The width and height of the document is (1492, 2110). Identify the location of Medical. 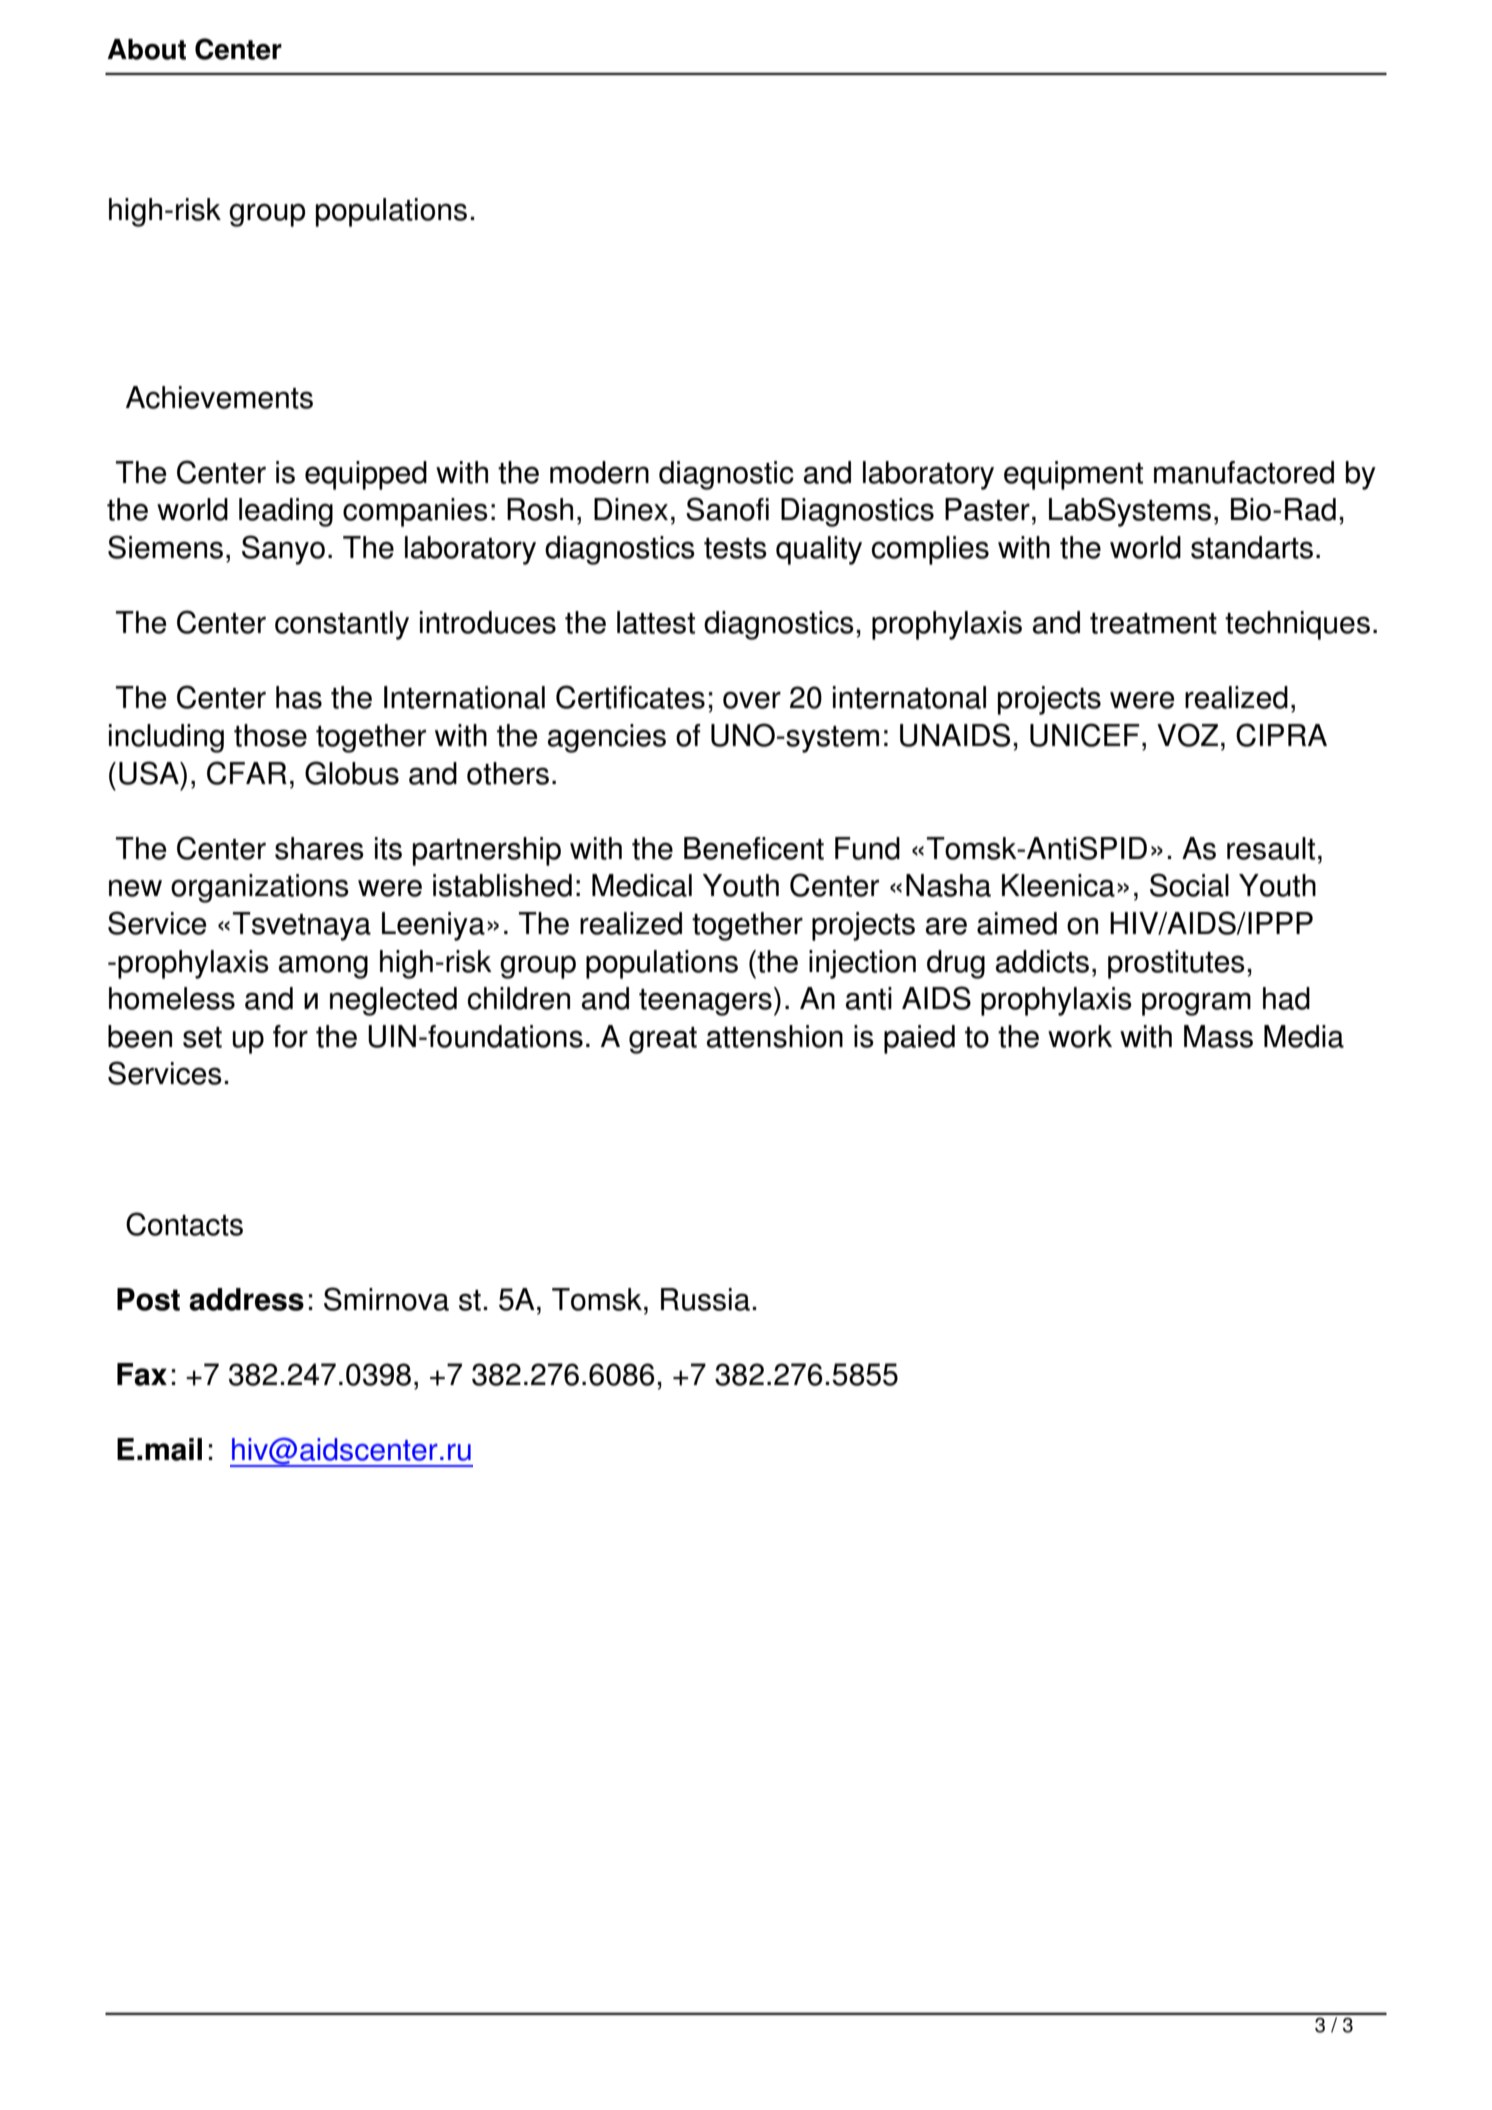
(642, 885).
